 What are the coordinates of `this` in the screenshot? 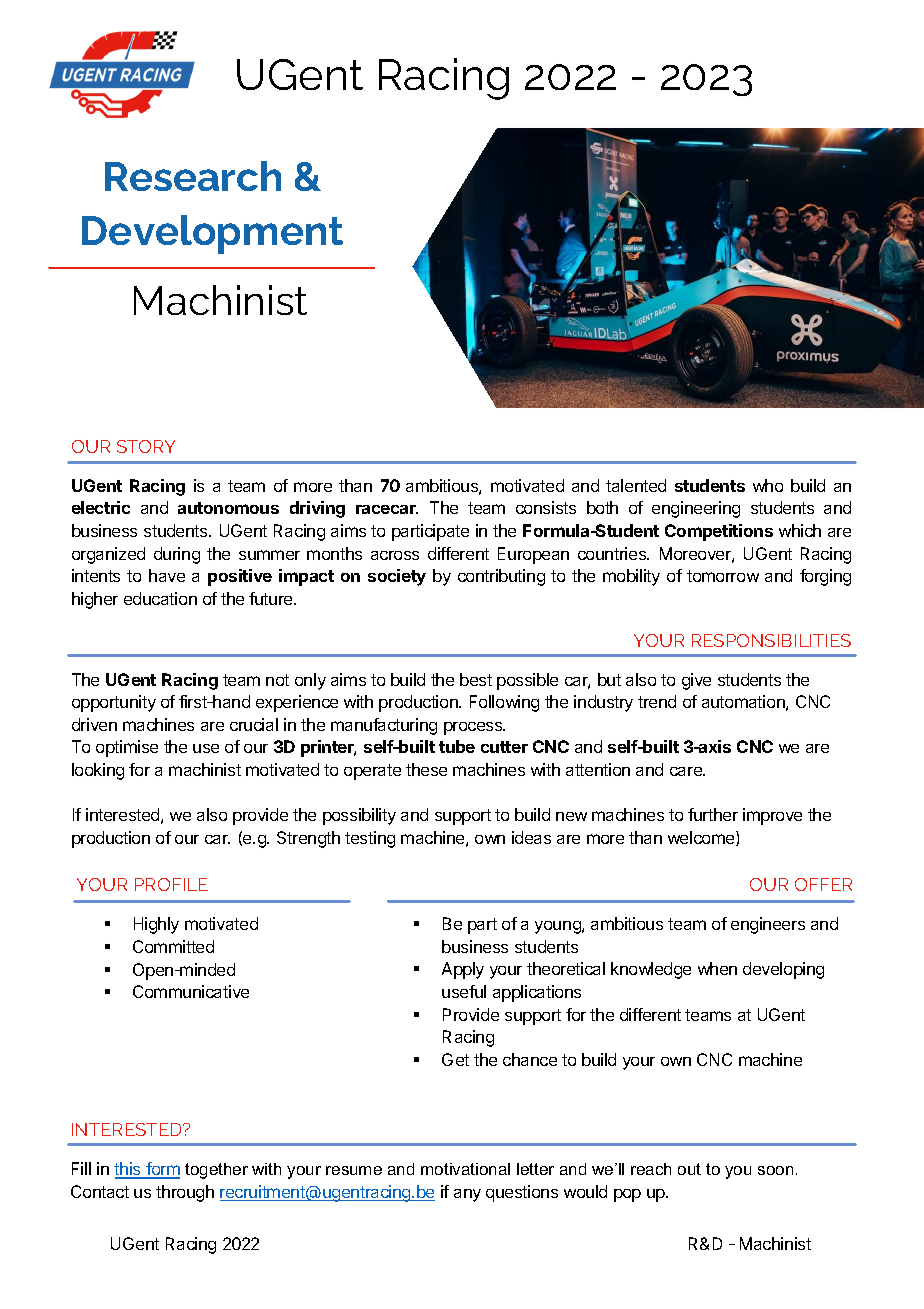 It's located at (128, 1170).
